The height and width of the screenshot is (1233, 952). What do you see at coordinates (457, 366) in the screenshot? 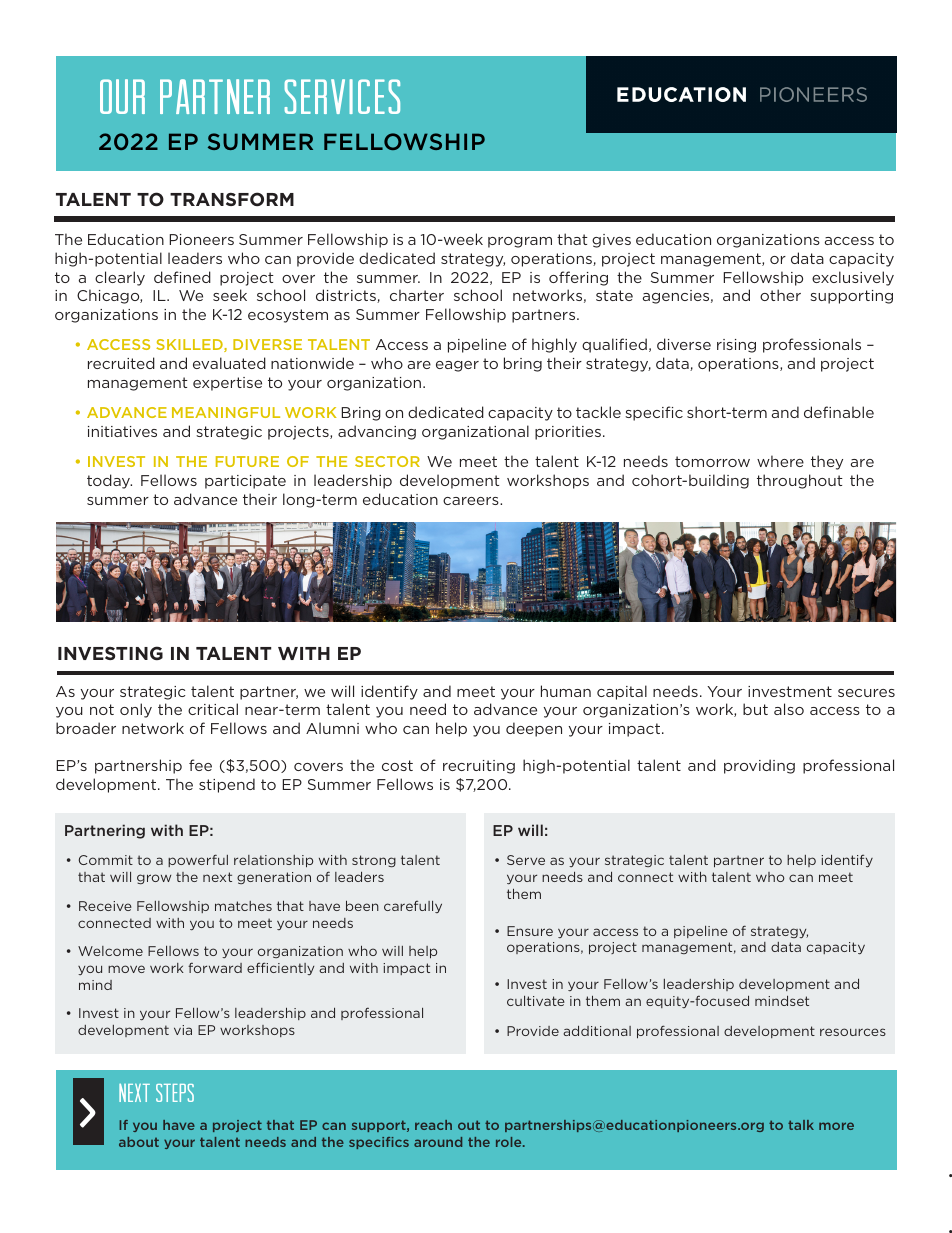
I see `eager` at bounding box center [457, 366].
